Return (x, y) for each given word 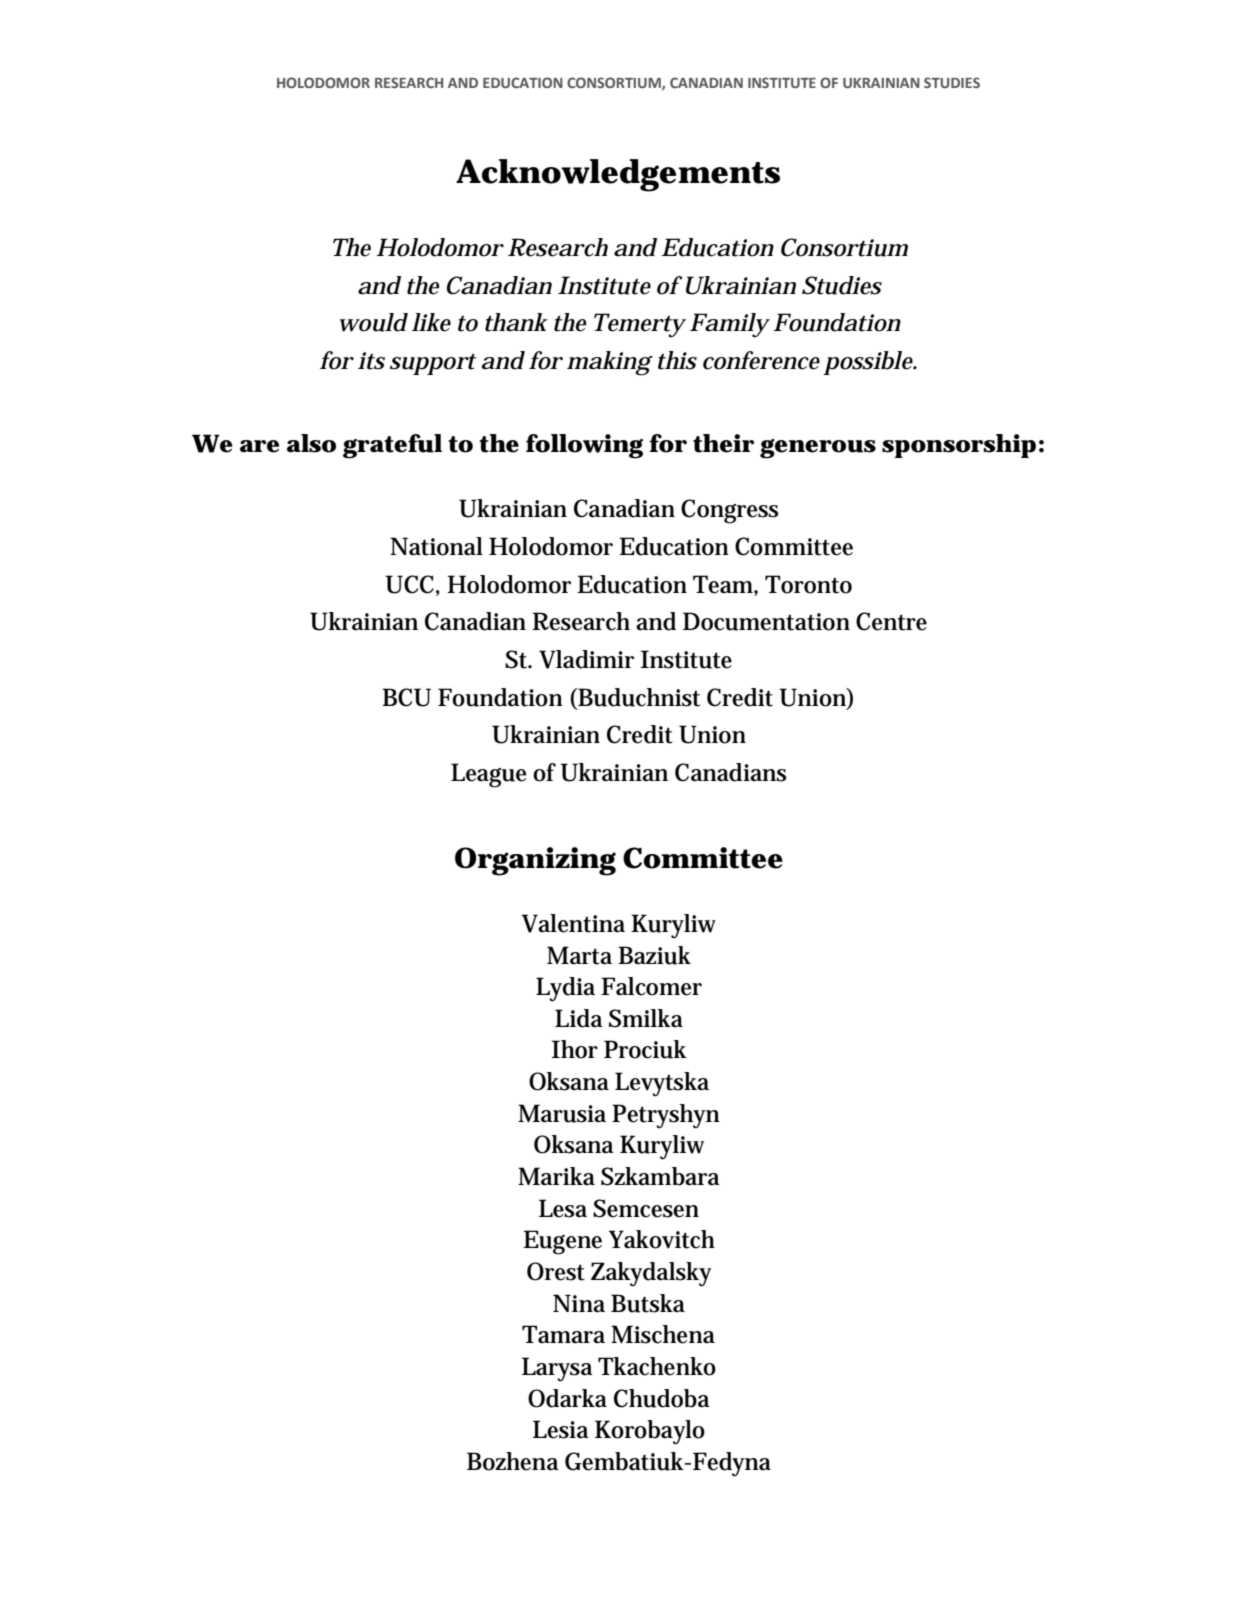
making (609, 363)
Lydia (565, 989)
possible (868, 363)
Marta (579, 955)
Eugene (562, 1242)
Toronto (808, 584)
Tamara (563, 1334)
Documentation (766, 621)
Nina (579, 1303)
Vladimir (586, 659)
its (371, 361)
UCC (409, 584)
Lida (579, 1018)
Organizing (535, 861)
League (489, 775)
